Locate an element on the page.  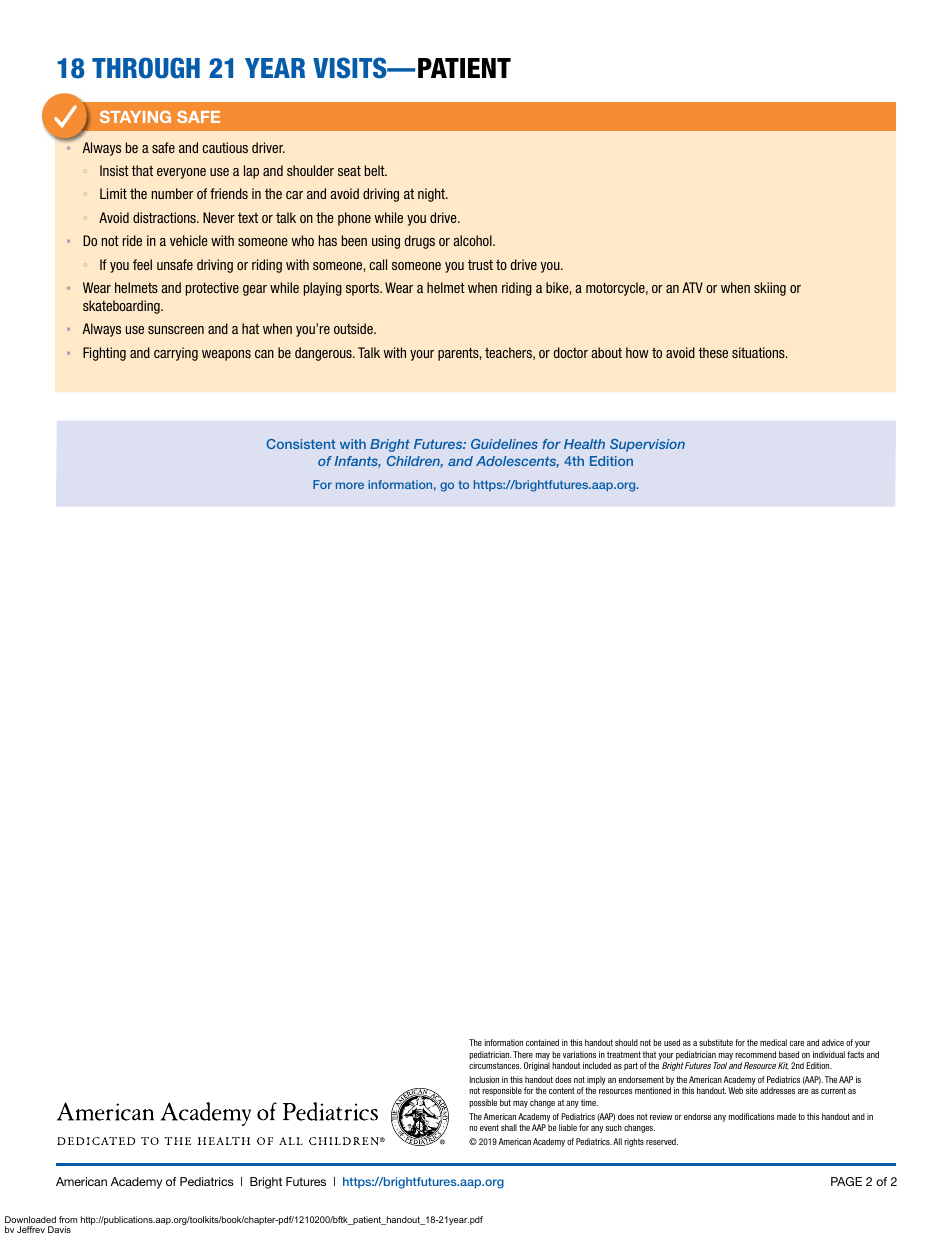
PAGE is located at coordinates (846, 1181).
